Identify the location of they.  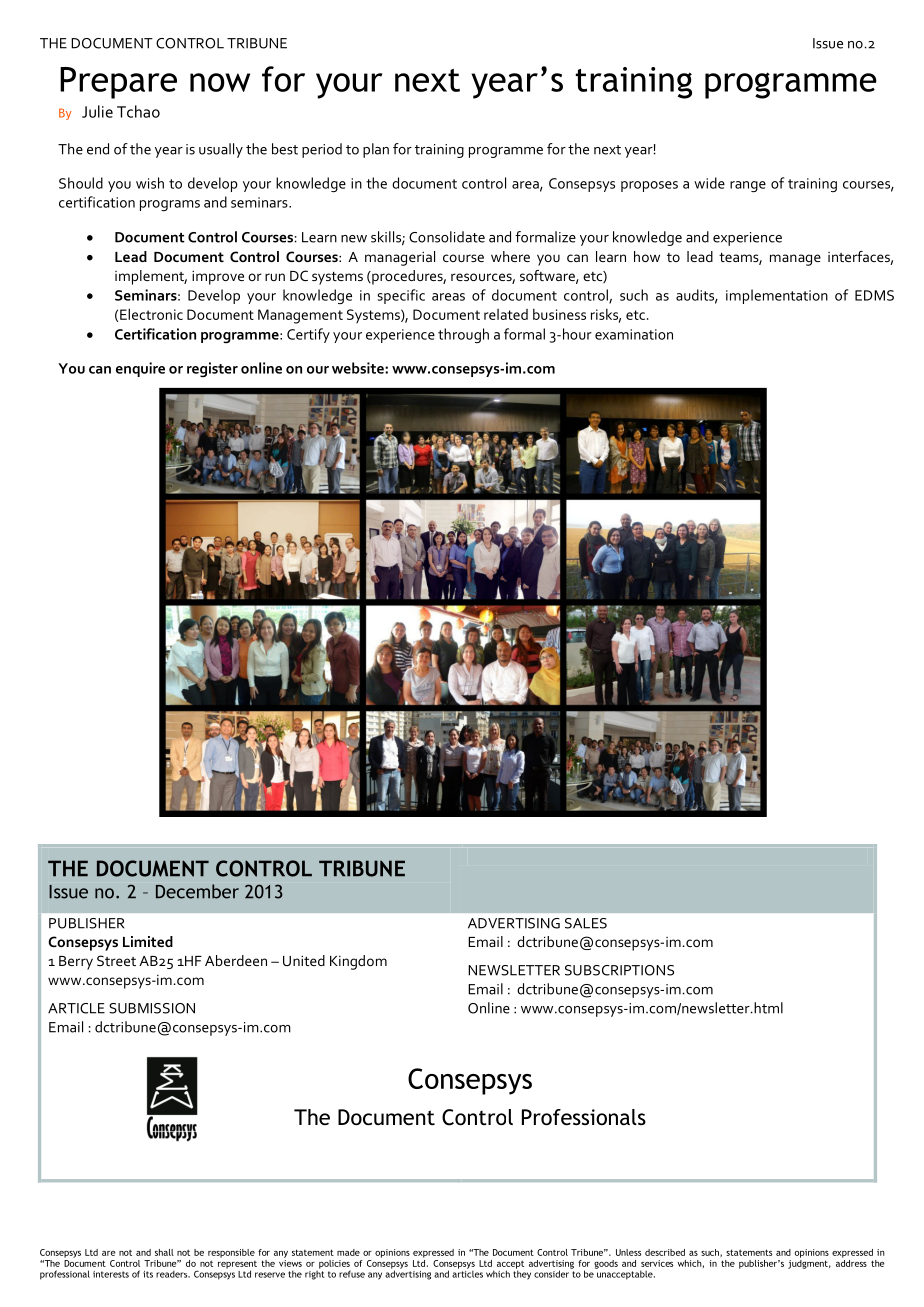
(522, 1274).
